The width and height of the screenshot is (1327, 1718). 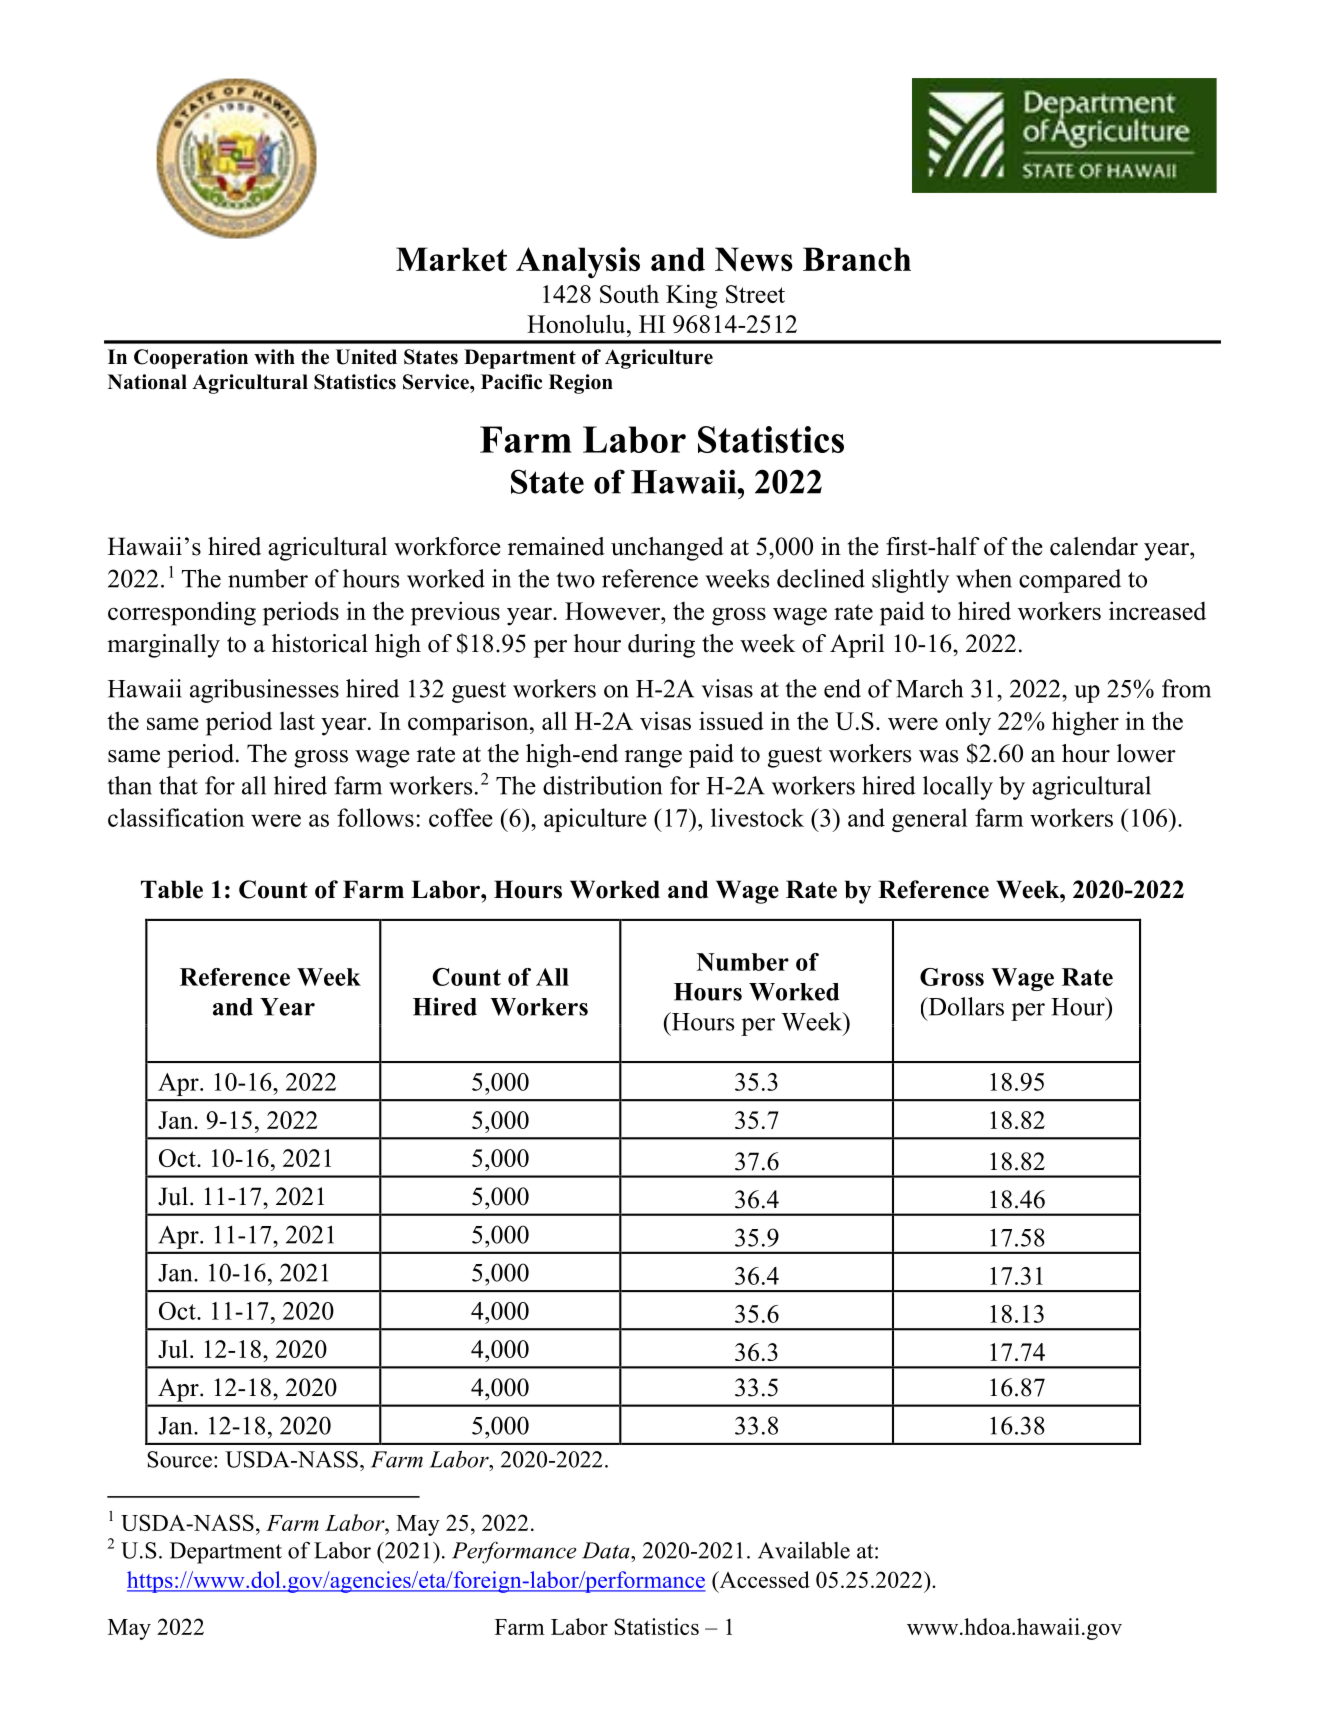 I want to click on compared, so click(x=1070, y=581).
